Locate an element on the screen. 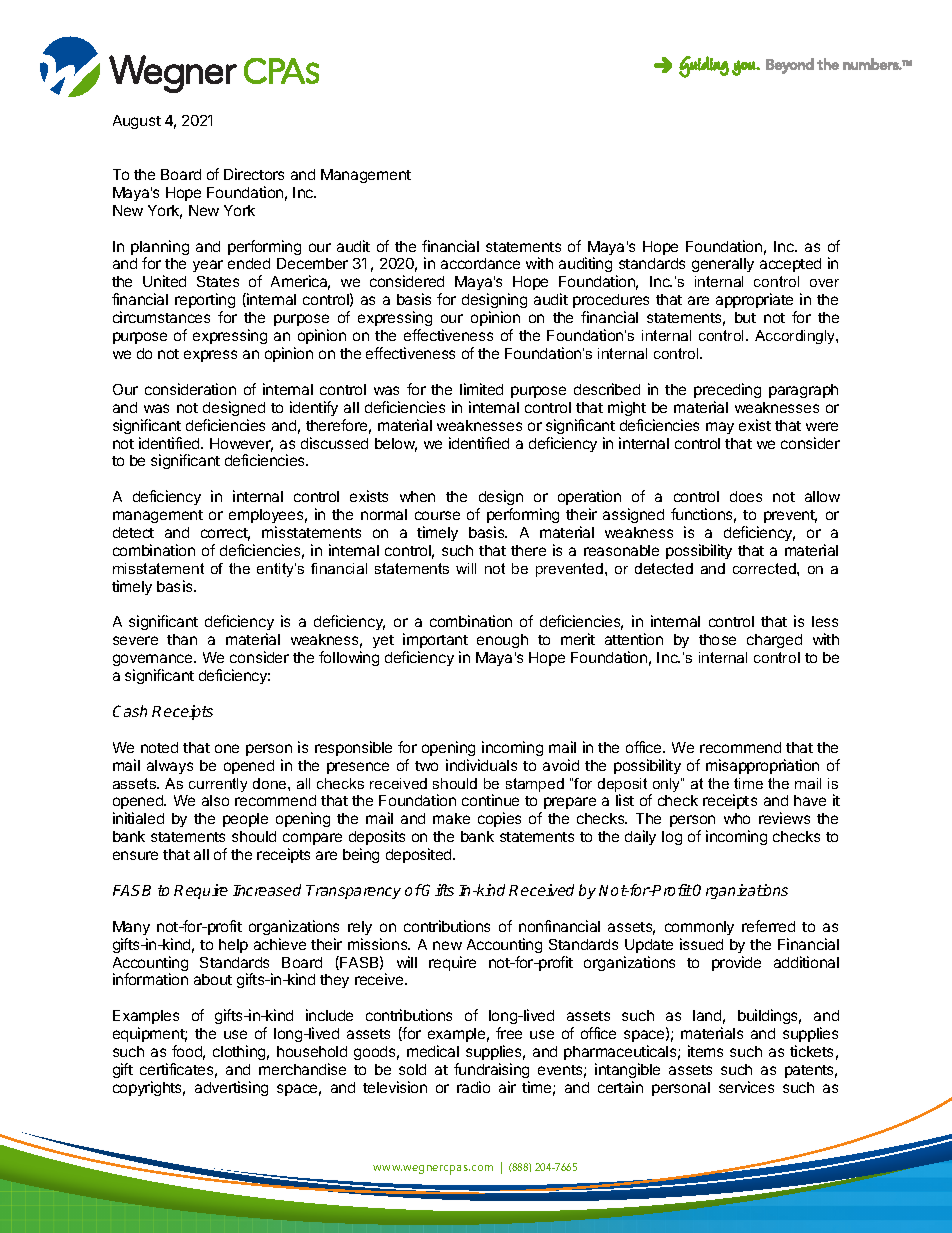  generally is located at coordinates (723, 265).
